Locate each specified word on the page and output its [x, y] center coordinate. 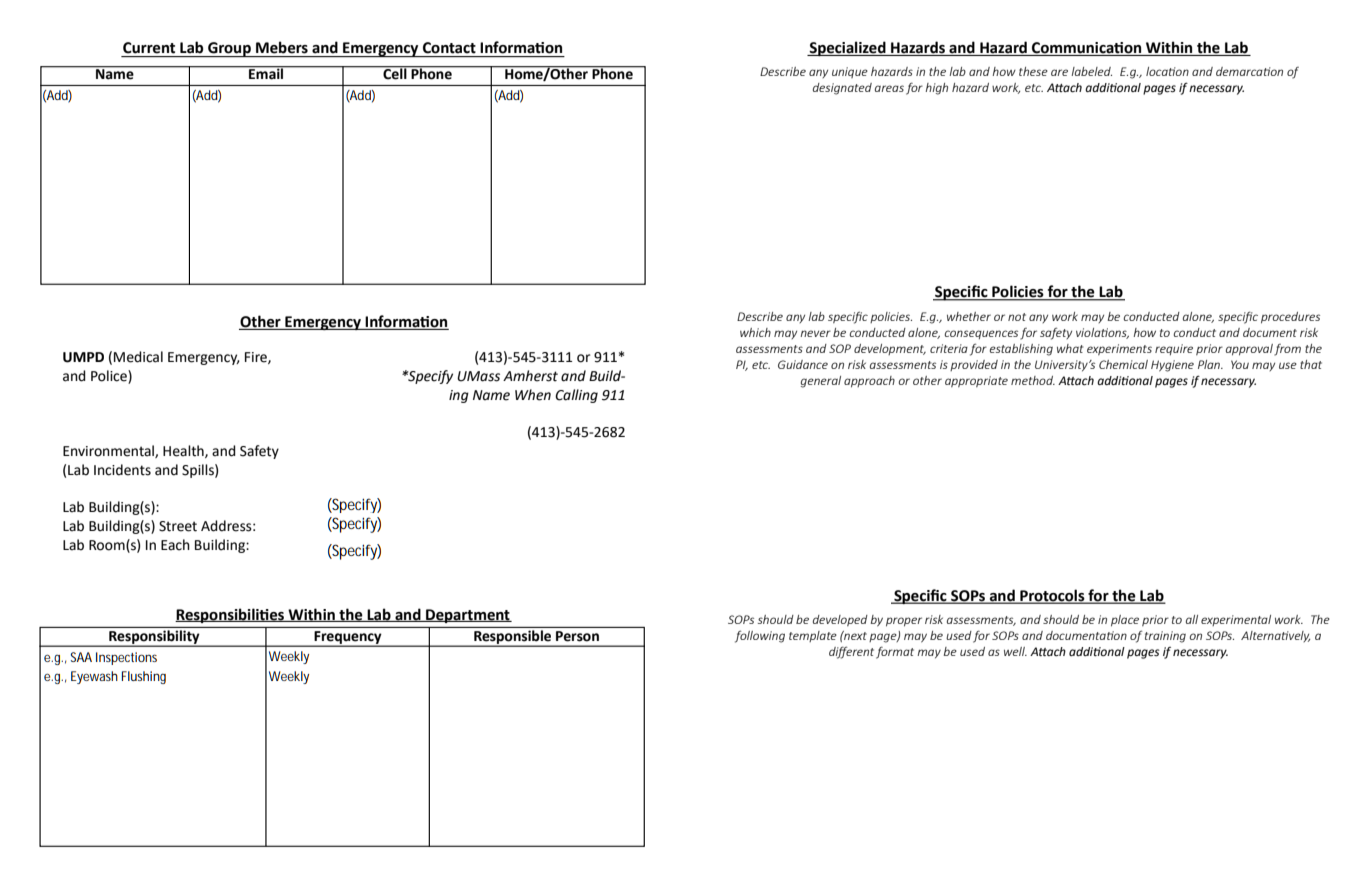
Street [178, 526]
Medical [138, 357]
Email [266, 73]
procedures [1290, 318]
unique [850, 72]
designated [842, 89]
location [1167, 71]
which [755, 332]
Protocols [1052, 596]
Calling [576, 396]
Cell [395, 73]
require [1174, 349]
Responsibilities [231, 615]
